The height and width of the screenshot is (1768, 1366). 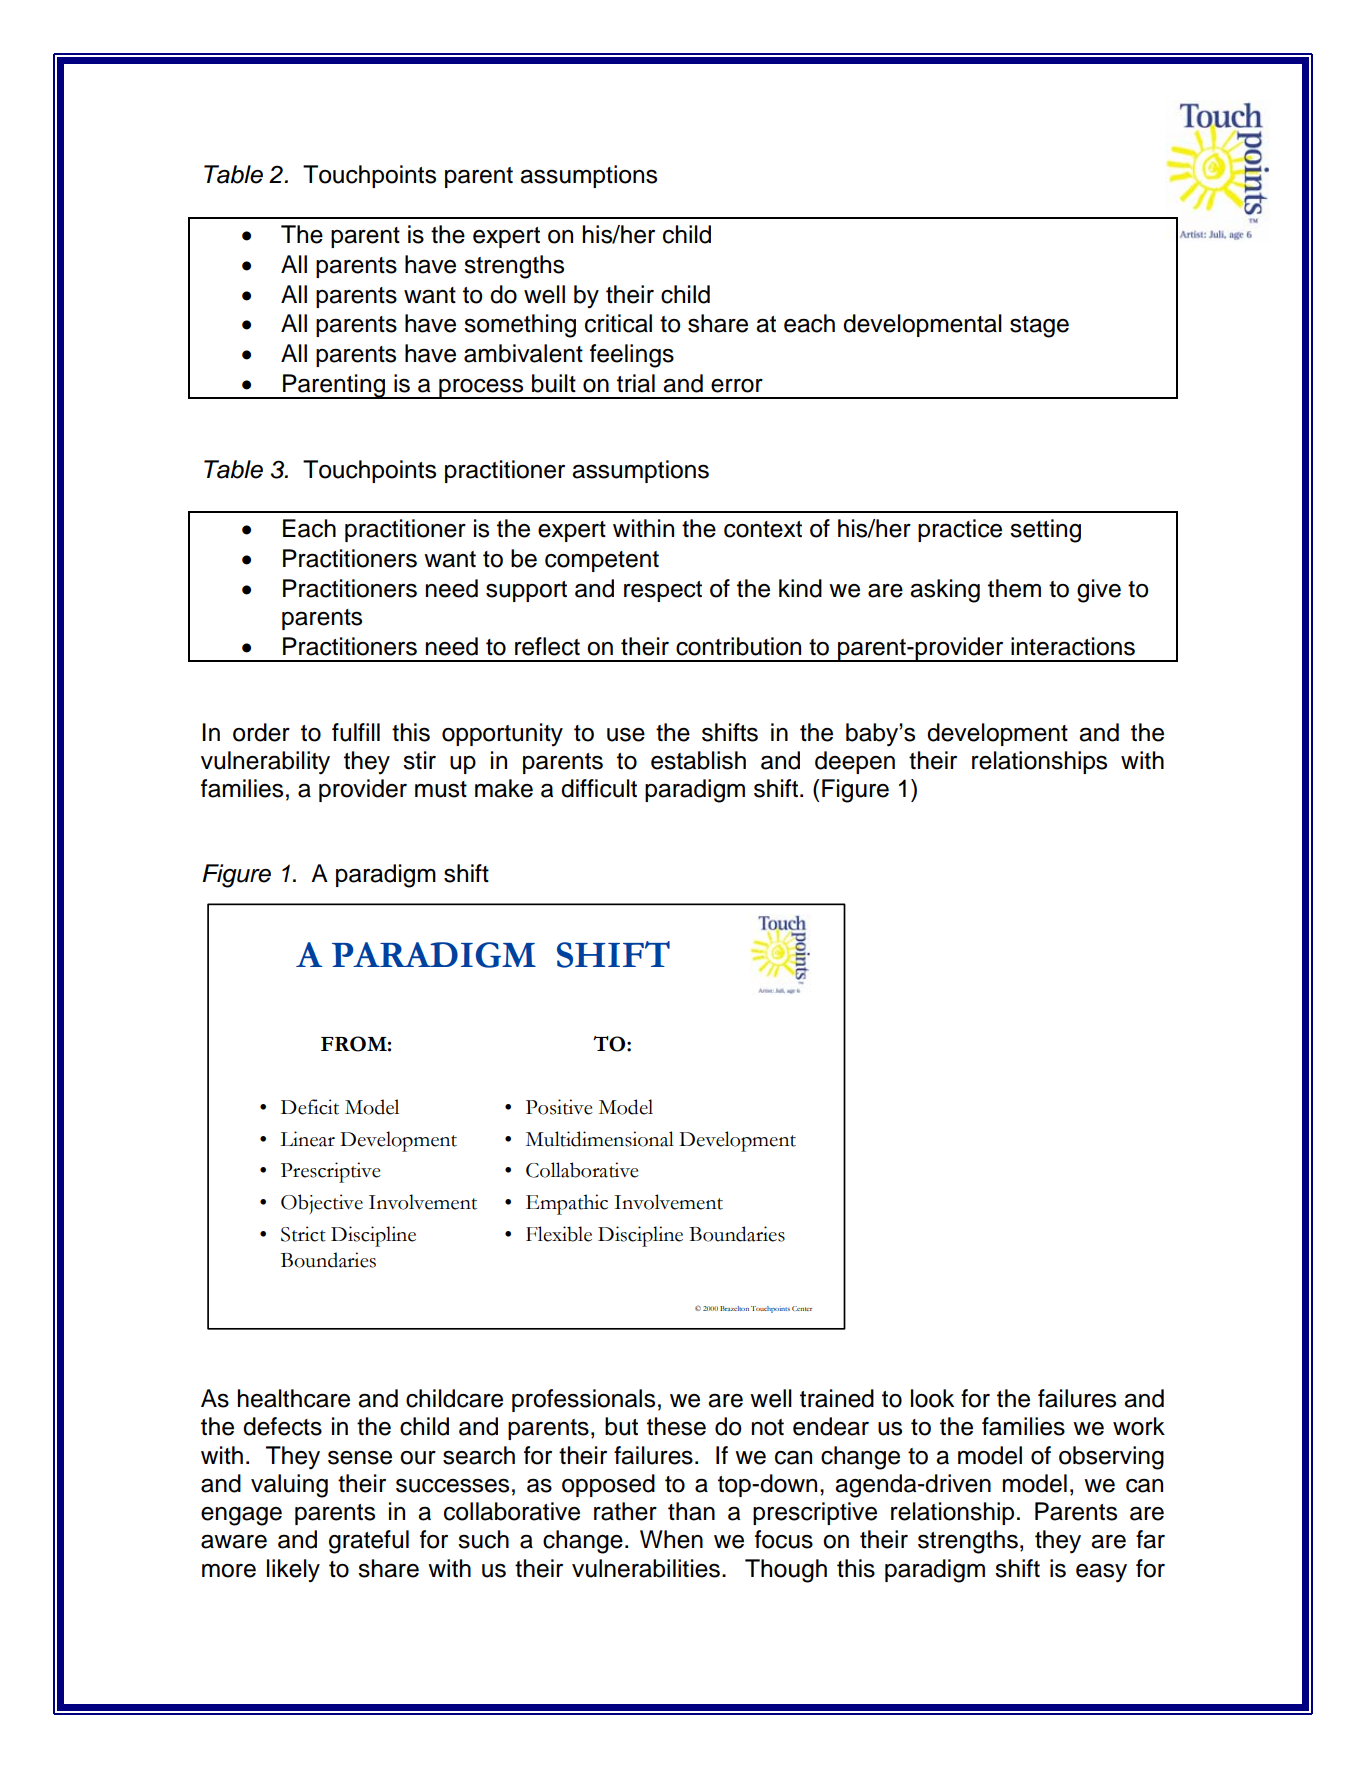 I want to click on grateful, so click(x=369, y=1542).
